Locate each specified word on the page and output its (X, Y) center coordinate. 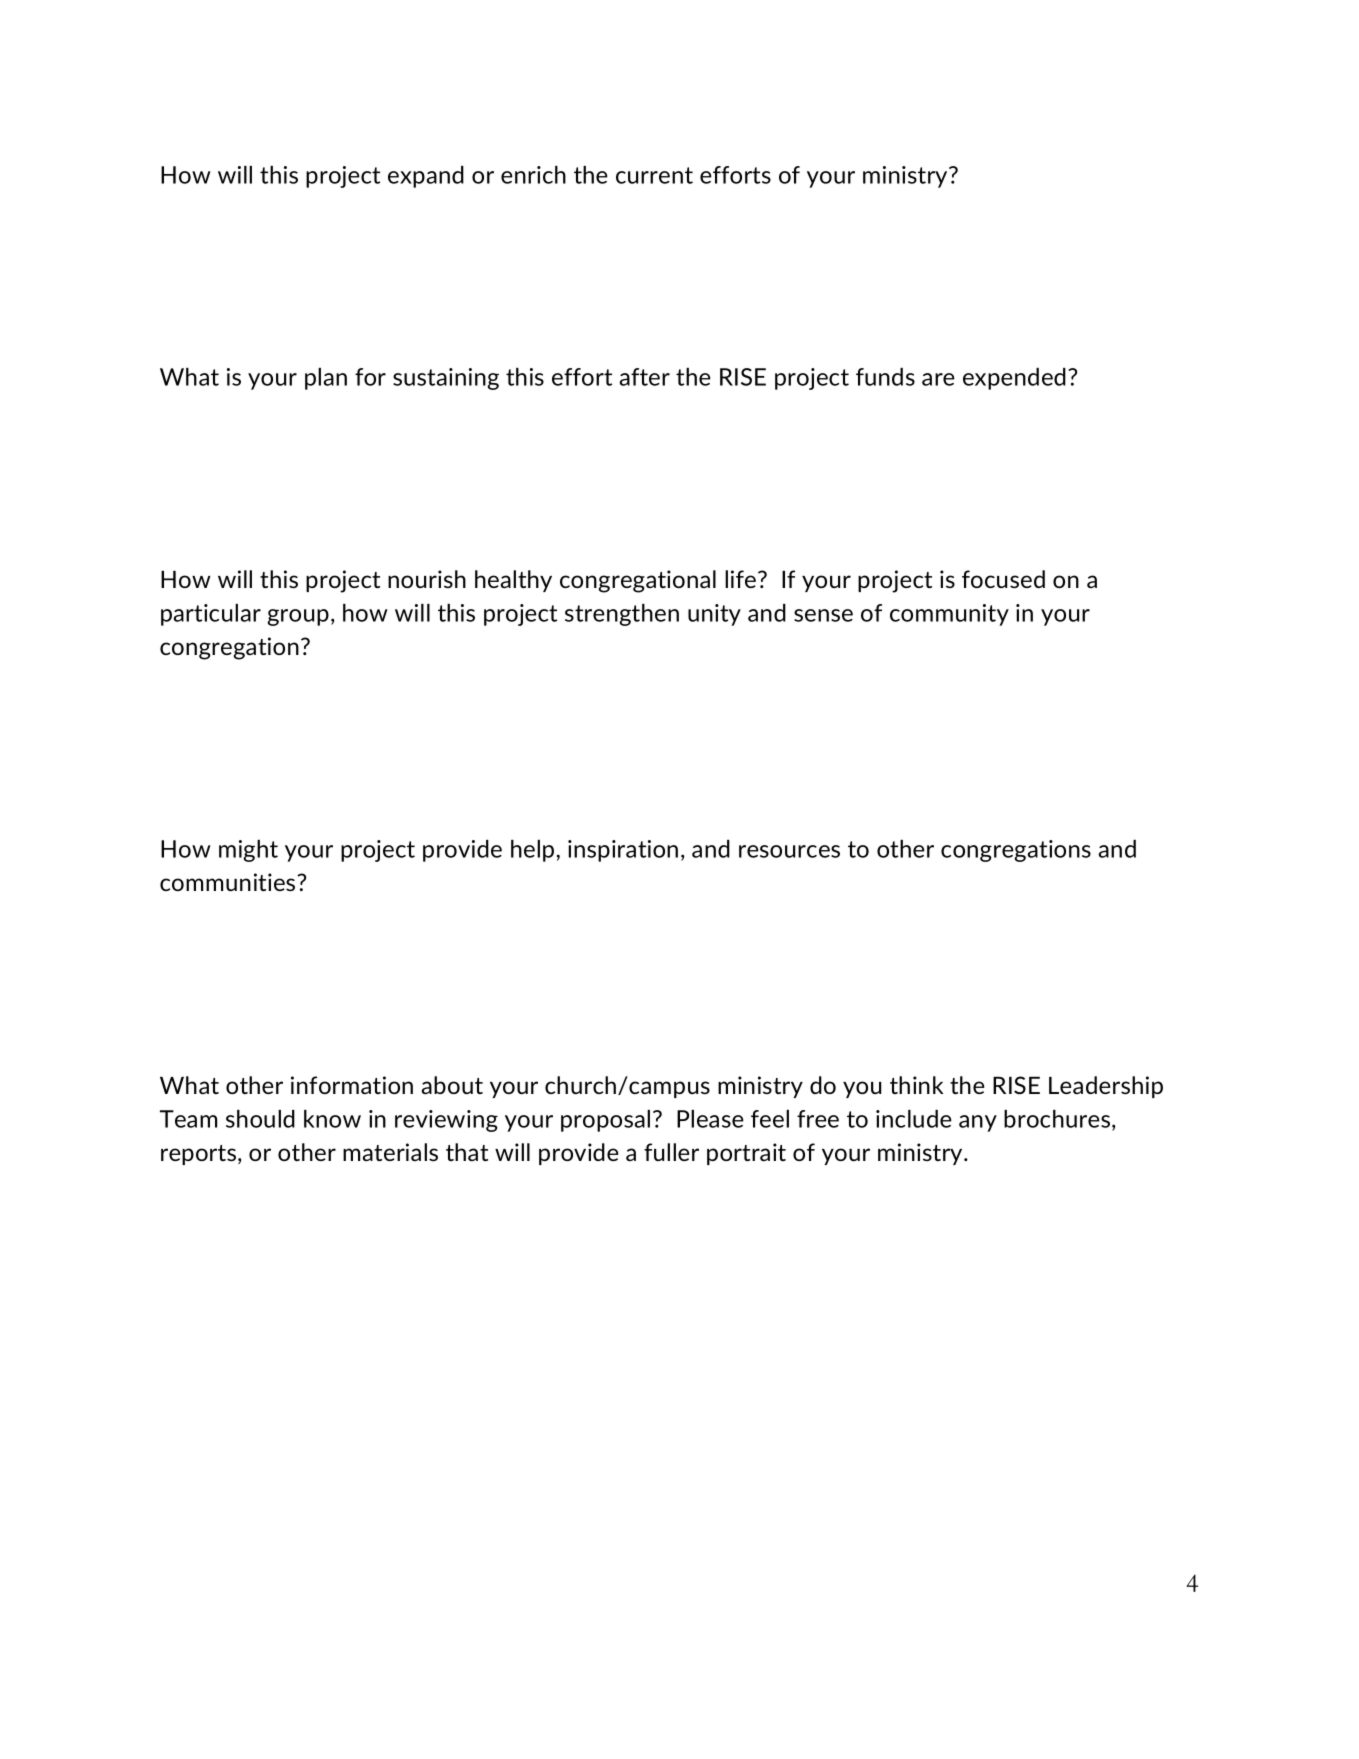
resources (789, 851)
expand (426, 177)
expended (1014, 379)
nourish (427, 579)
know (332, 1119)
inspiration (623, 851)
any (978, 1123)
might (248, 851)
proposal (605, 1121)
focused (1003, 579)
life (740, 579)
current (654, 175)
